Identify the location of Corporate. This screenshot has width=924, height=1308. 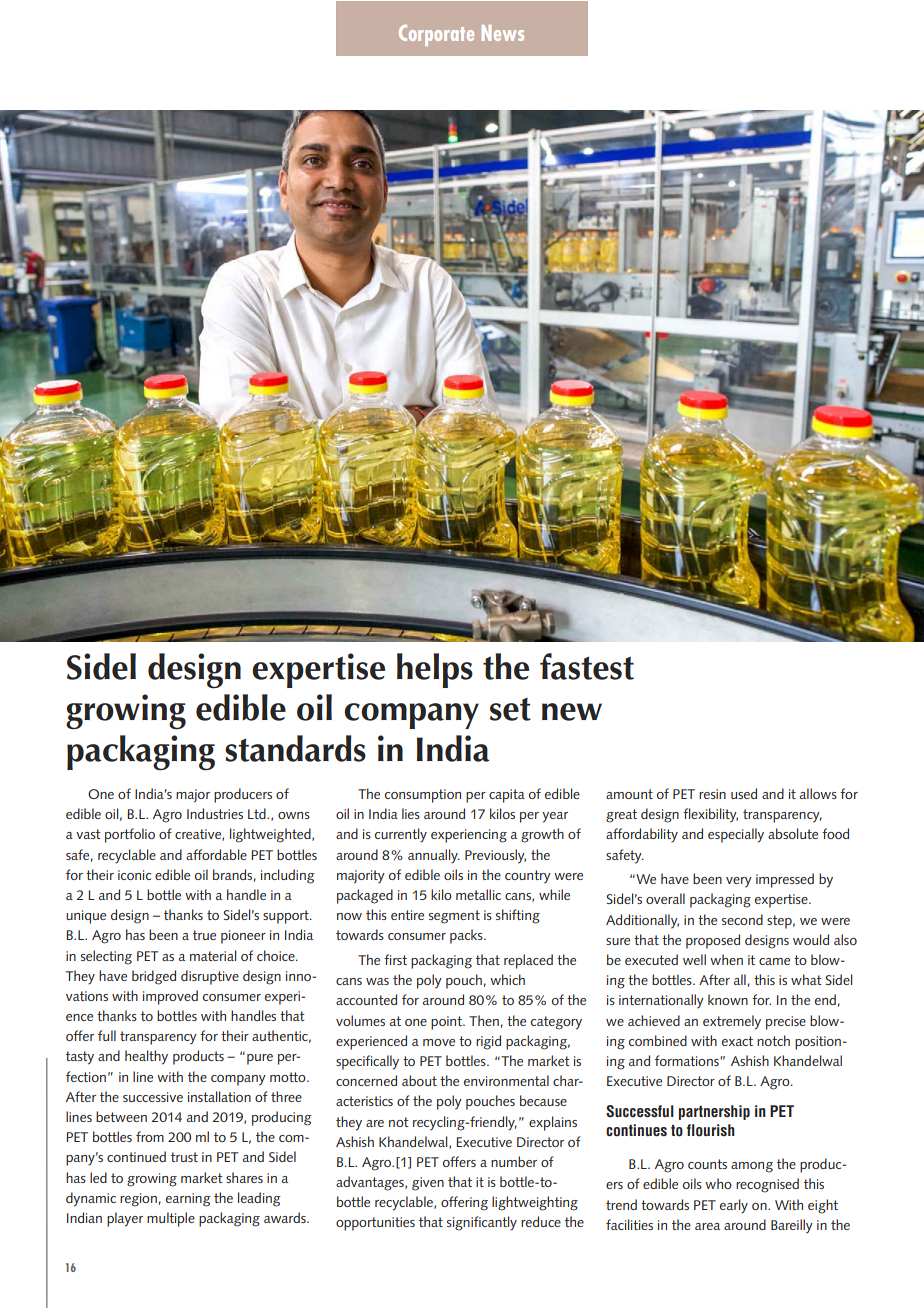
(436, 35).
